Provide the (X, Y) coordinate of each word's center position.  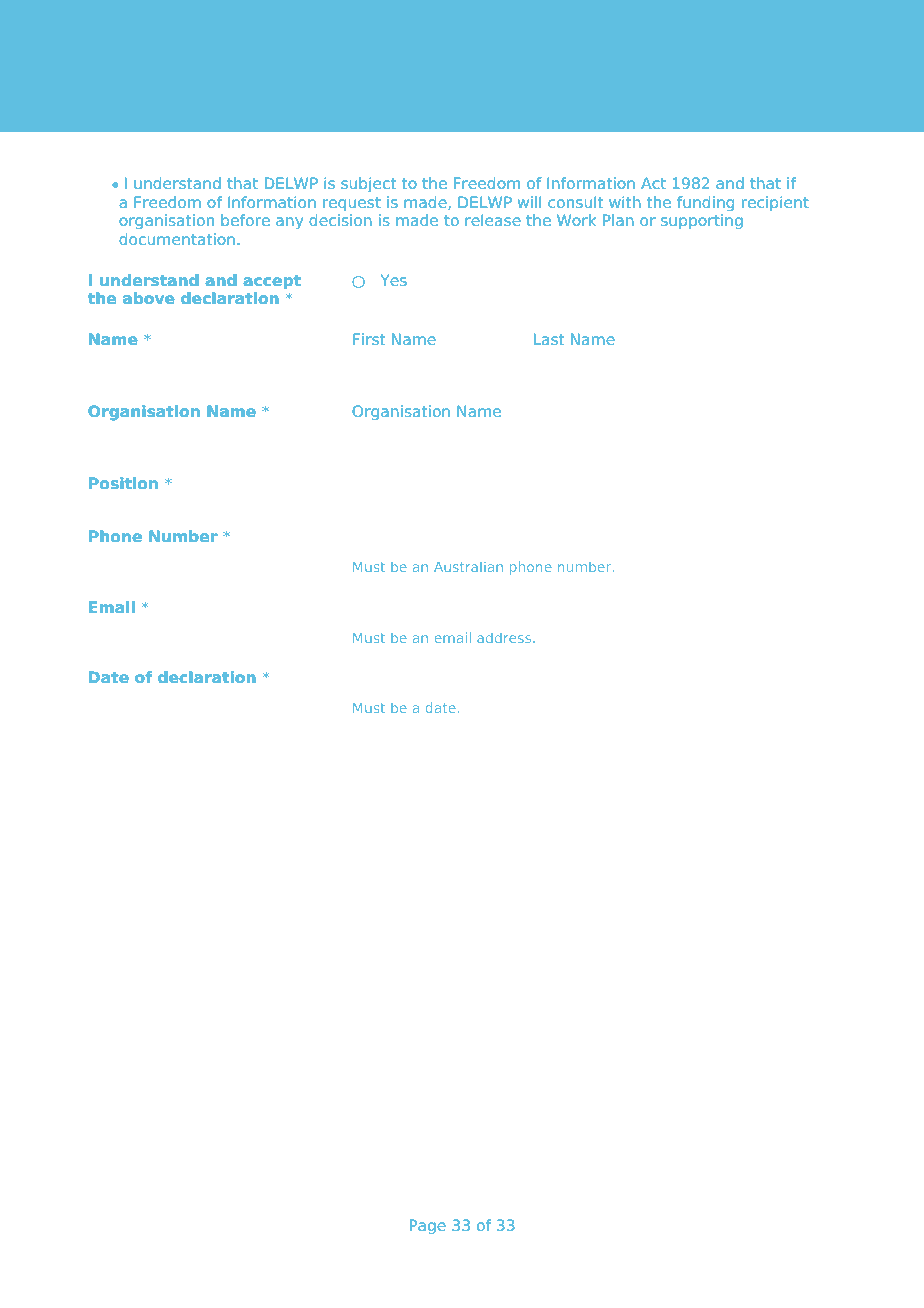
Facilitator (385, 57)
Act (653, 183)
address (505, 637)
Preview (178, 83)
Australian (468, 566)
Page (427, 1227)
